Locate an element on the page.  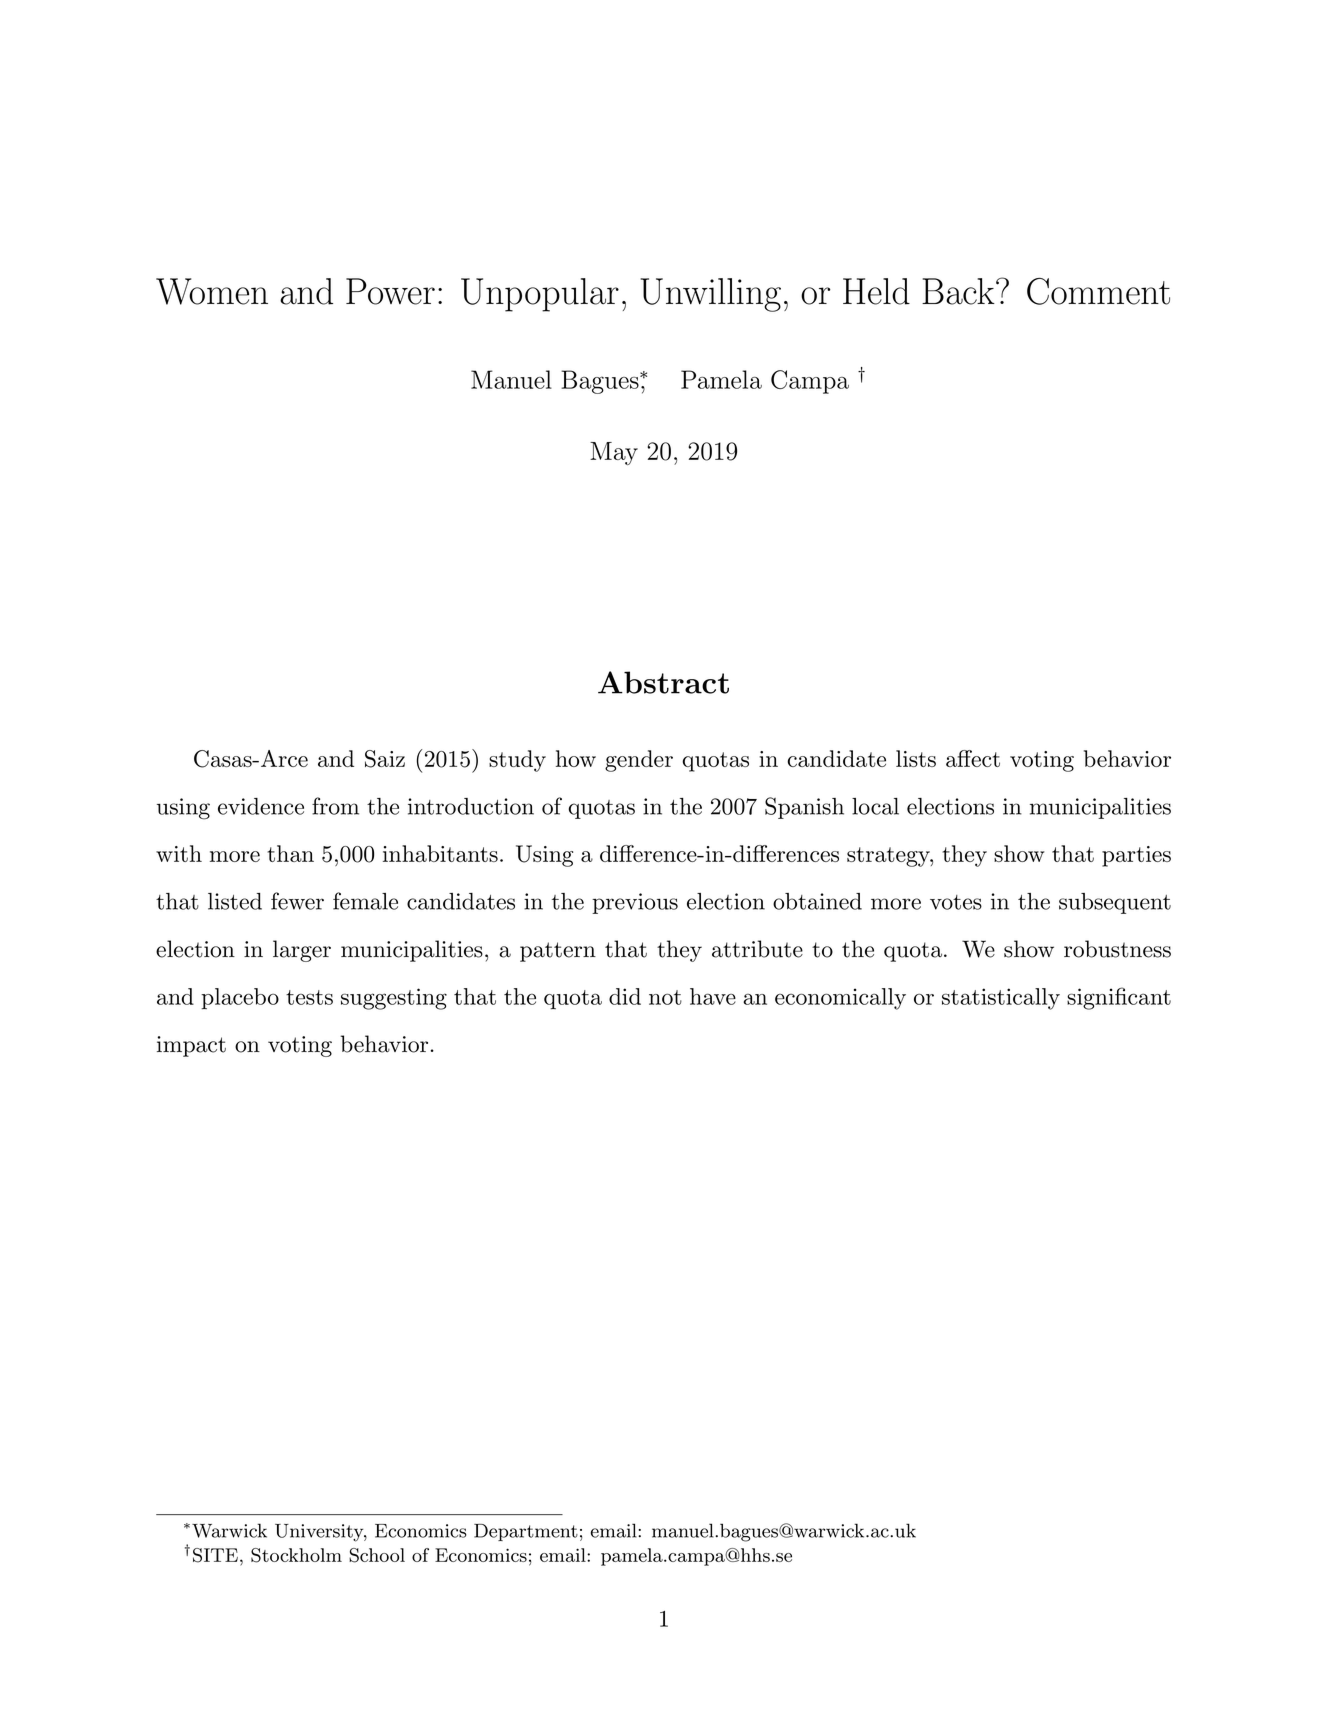
School is located at coordinates (377, 1555).
